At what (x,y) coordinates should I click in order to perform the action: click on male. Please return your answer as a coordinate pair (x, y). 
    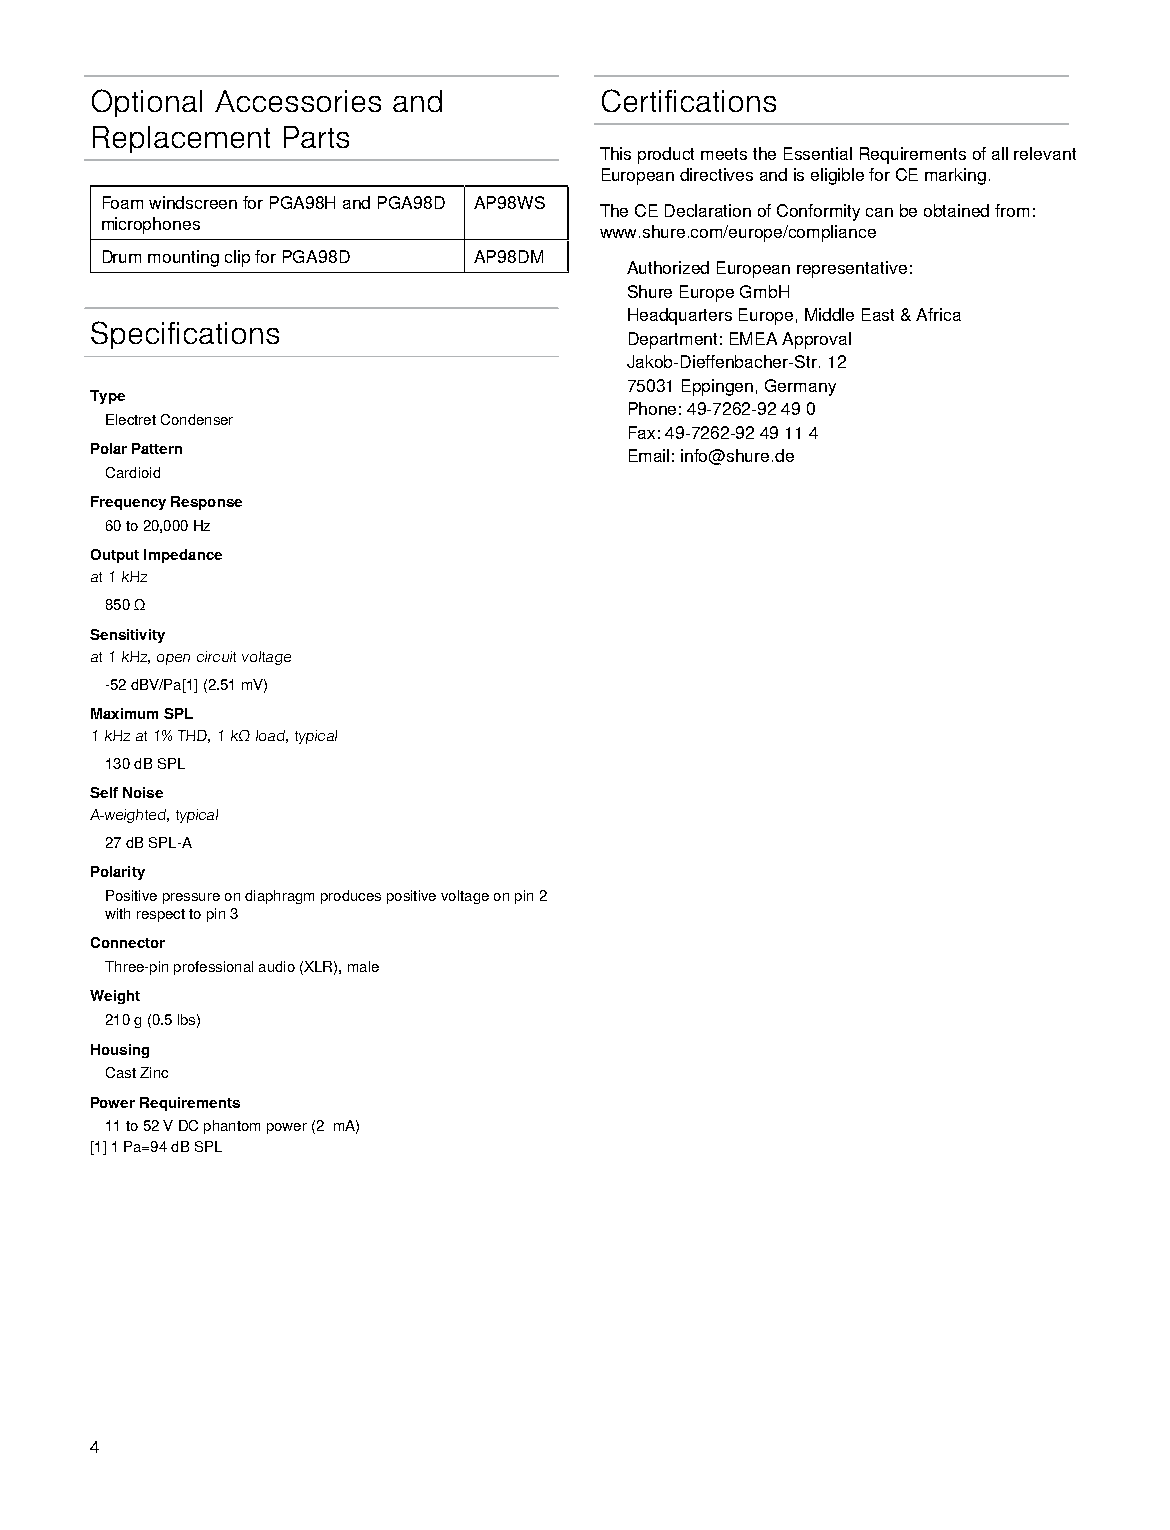
    Looking at the image, I should click on (363, 966).
